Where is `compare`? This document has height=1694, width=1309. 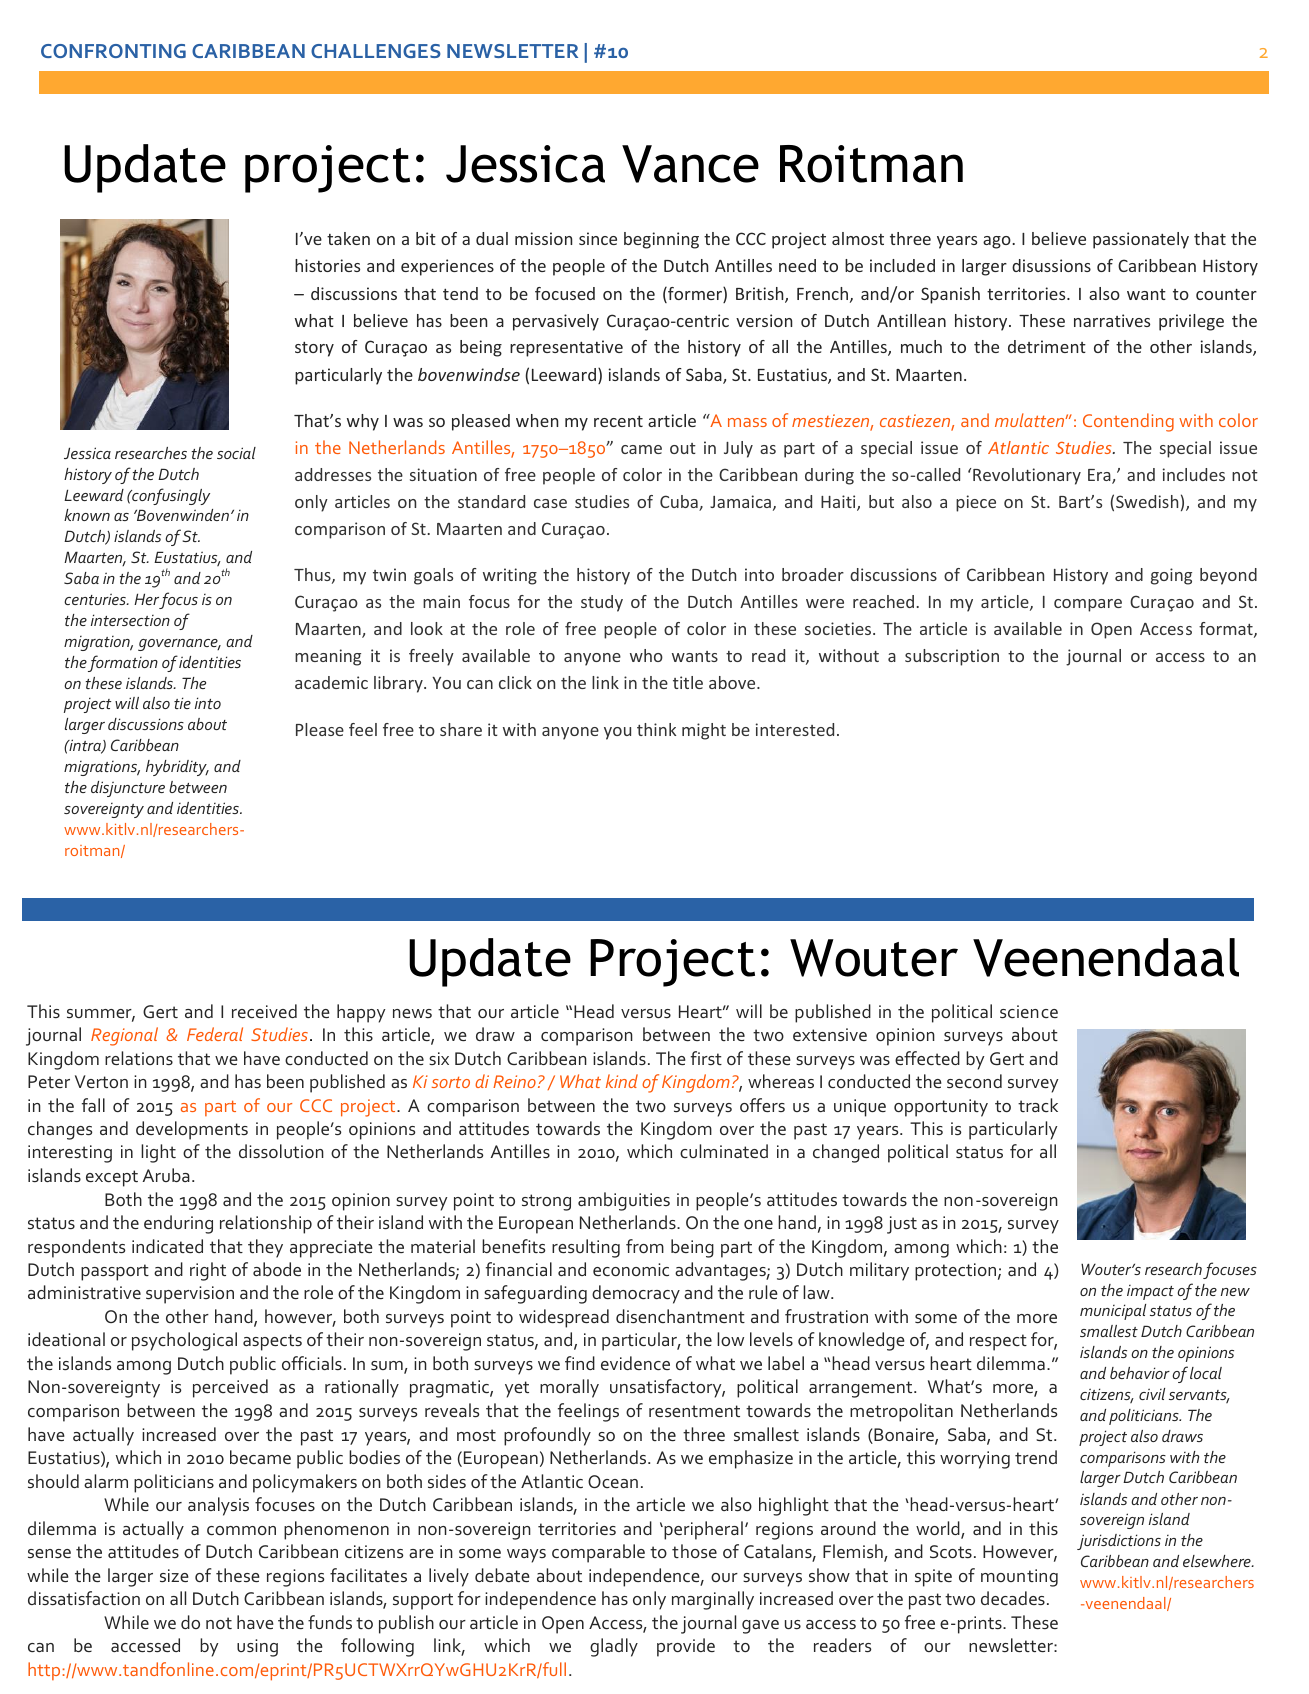 compare is located at coordinates (1088, 605).
